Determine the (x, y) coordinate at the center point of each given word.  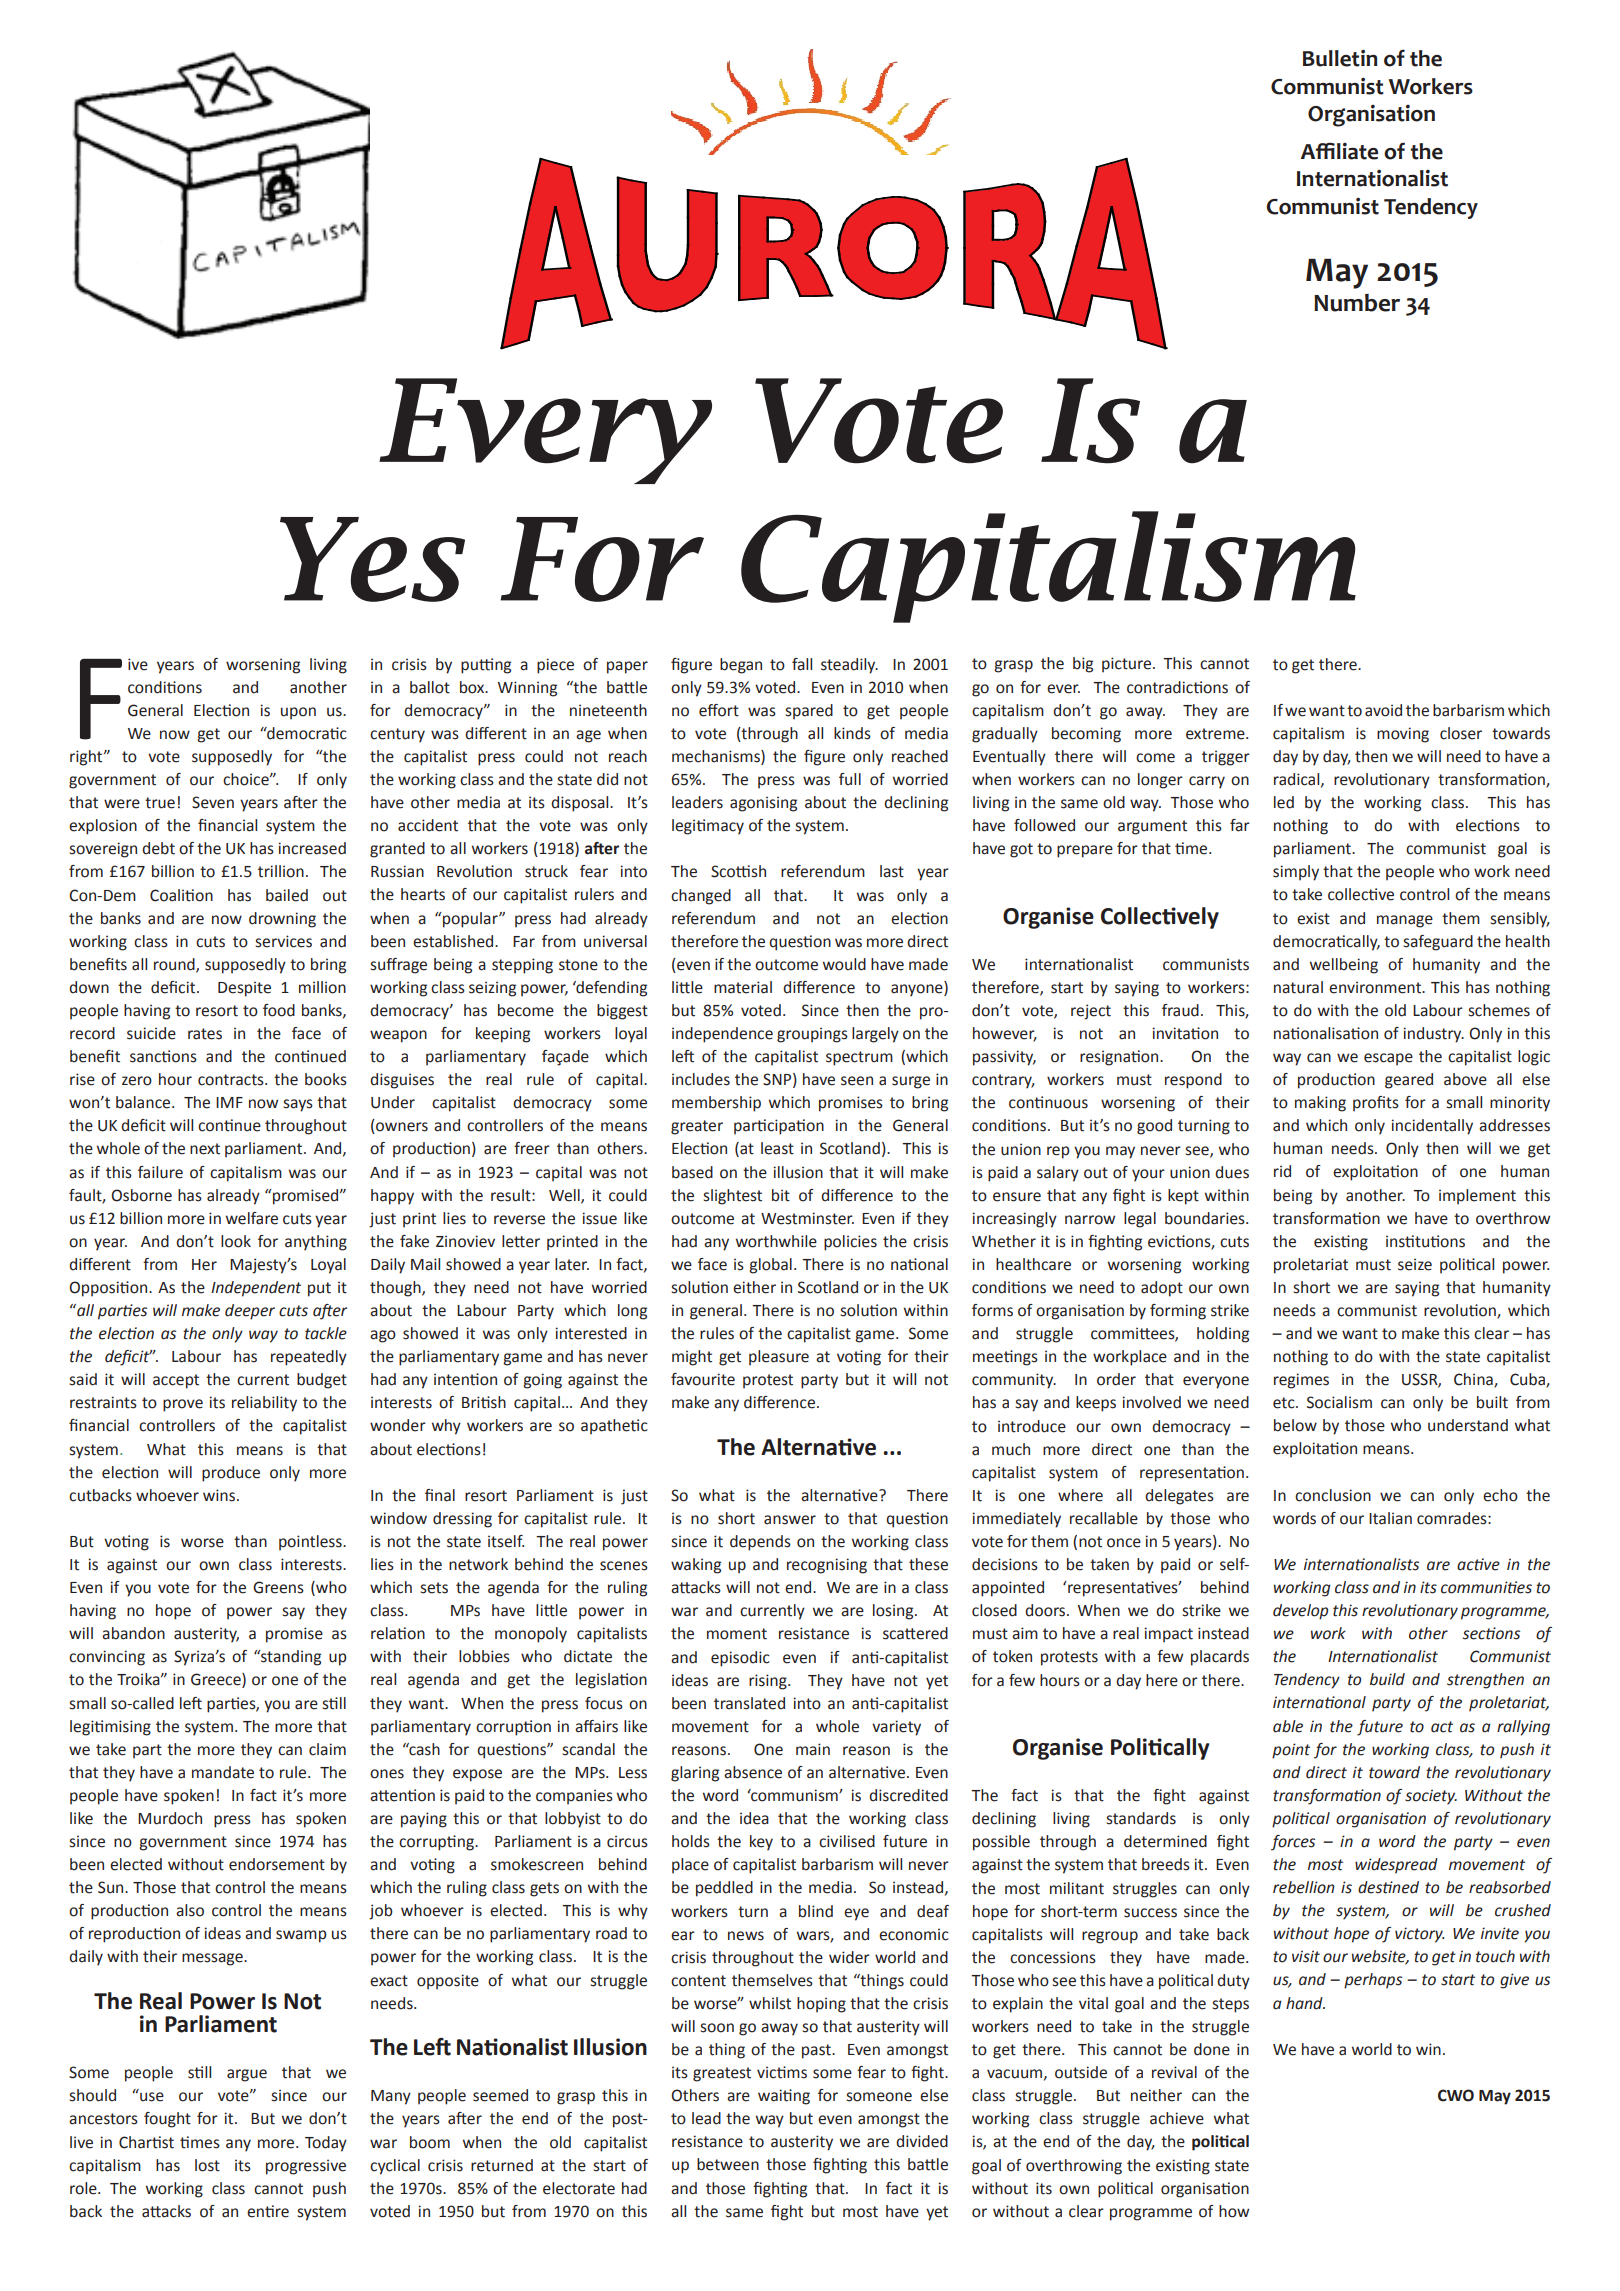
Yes (372, 559)
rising (769, 1682)
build (1387, 1679)
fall (802, 664)
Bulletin (1340, 58)
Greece (217, 1680)
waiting (784, 2097)
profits (1376, 1104)
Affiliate (1339, 151)
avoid (1383, 710)
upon (298, 713)
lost (207, 2165)
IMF (229, 1102)
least (777, 1148)
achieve (1177, 2118)
